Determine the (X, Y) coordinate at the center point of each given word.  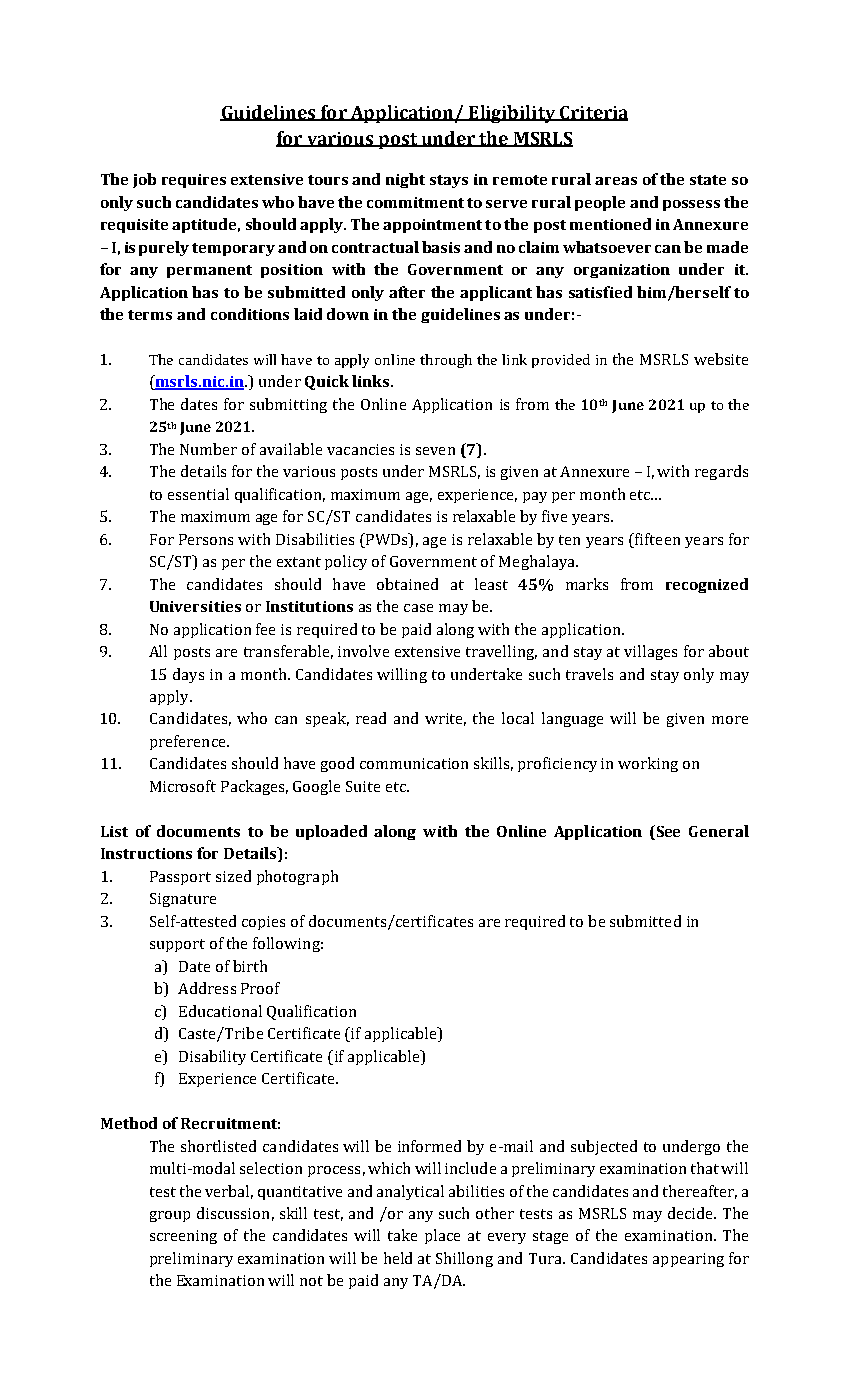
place (442, 1236)
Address (207, 988)
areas (616, 181)
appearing (688, 1260)
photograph (297, 877)
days (188, 675)
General (719, 831)
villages (650, 652)
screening (183, 1237)
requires (194, 181)
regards (721, 472)
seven (435, 451)
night (405, 180)
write (445, 719)
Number (208, 449)
